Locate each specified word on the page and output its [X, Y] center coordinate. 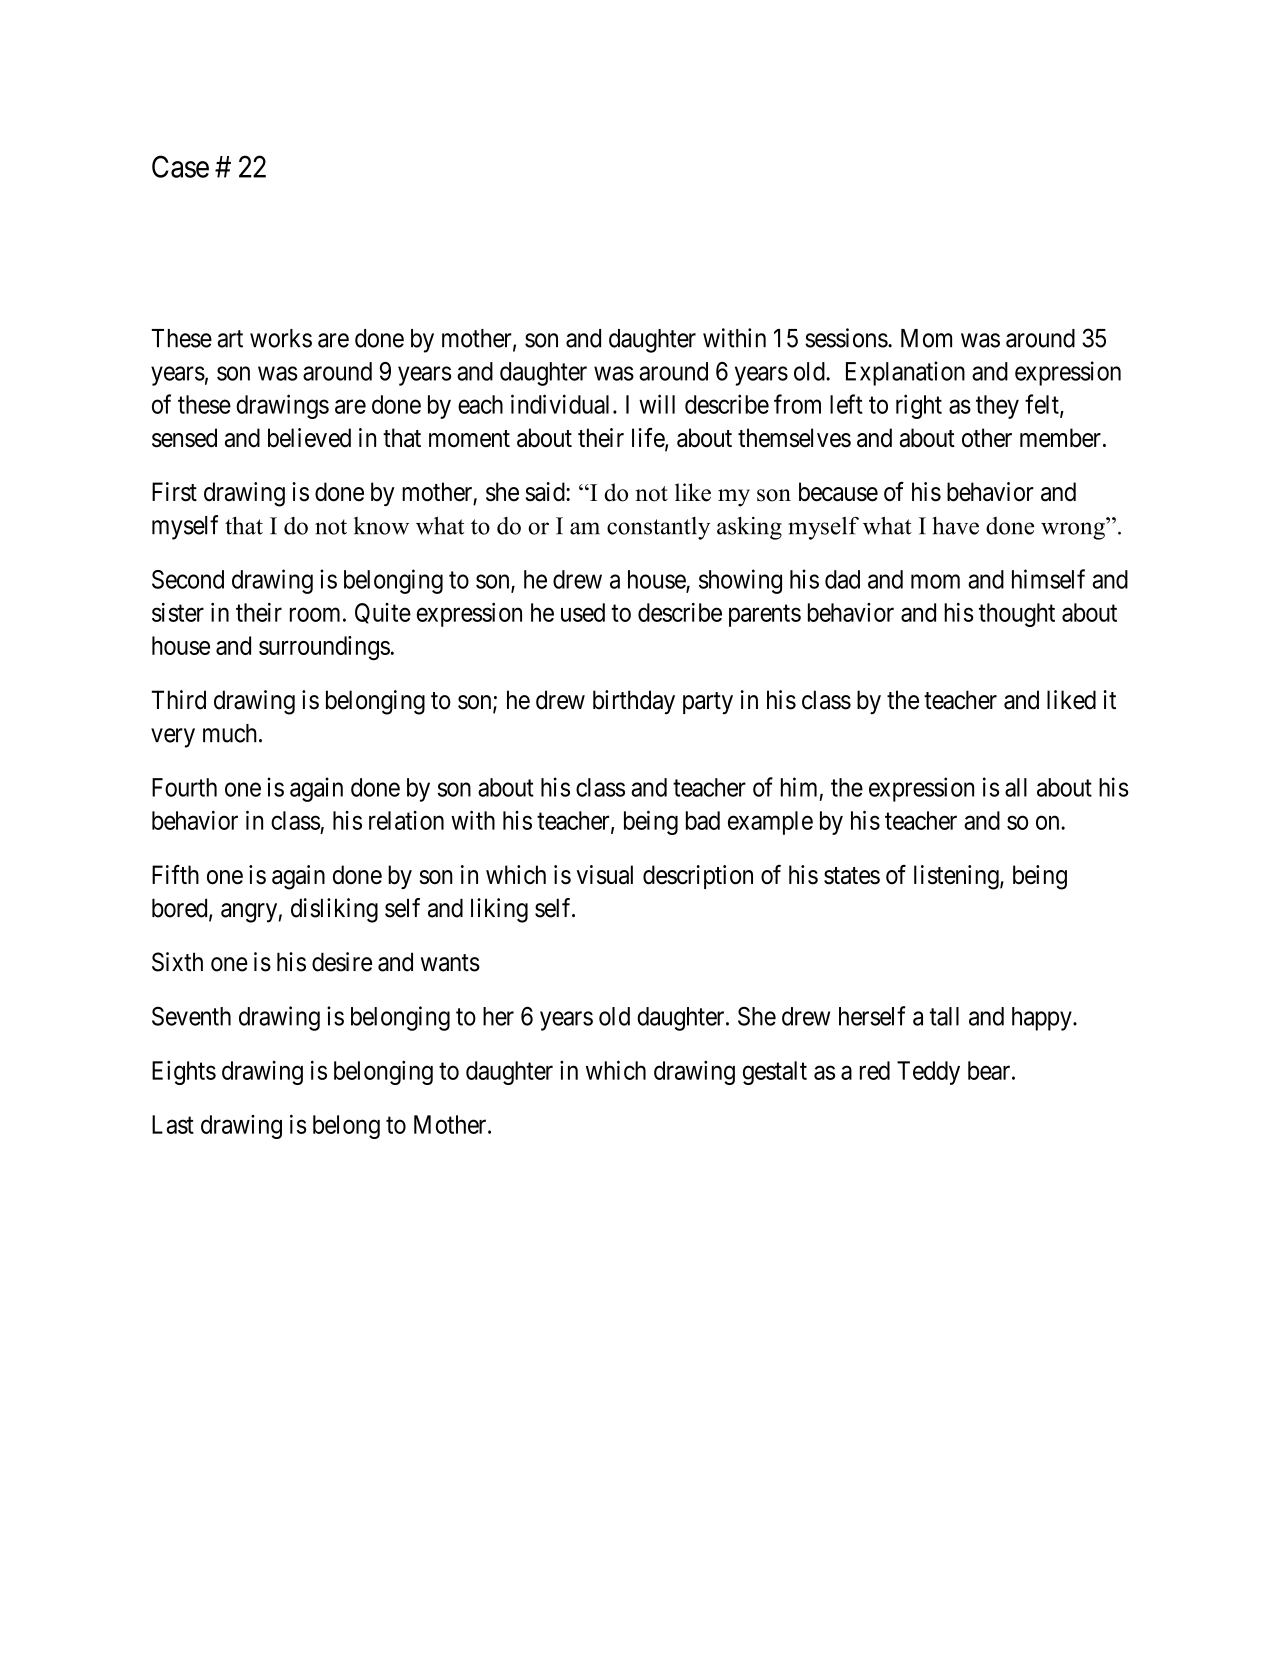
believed [309, 438]
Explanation [905, 373]
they [997, 407]
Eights [184, 1073]
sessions [846, 338]
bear [990, 1070]
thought [1017, 615]
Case [180, 166]
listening [957, 877]
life [649, 439]
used [583, 612]
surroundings [324, 648]
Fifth [175, 874]
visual [605, 875]
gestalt [775, 1073]
